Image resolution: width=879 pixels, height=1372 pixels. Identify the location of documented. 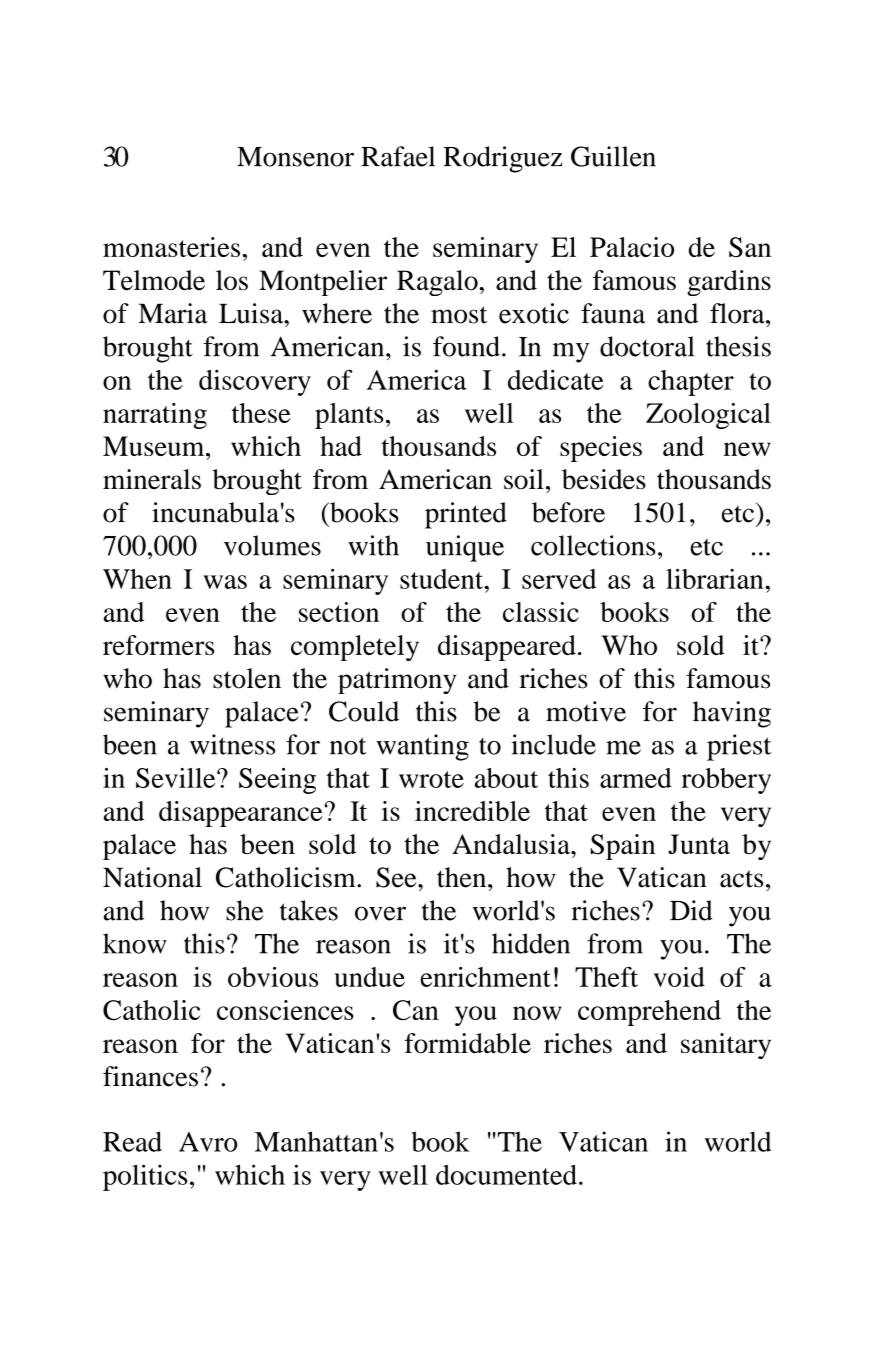
(506, 1174).
